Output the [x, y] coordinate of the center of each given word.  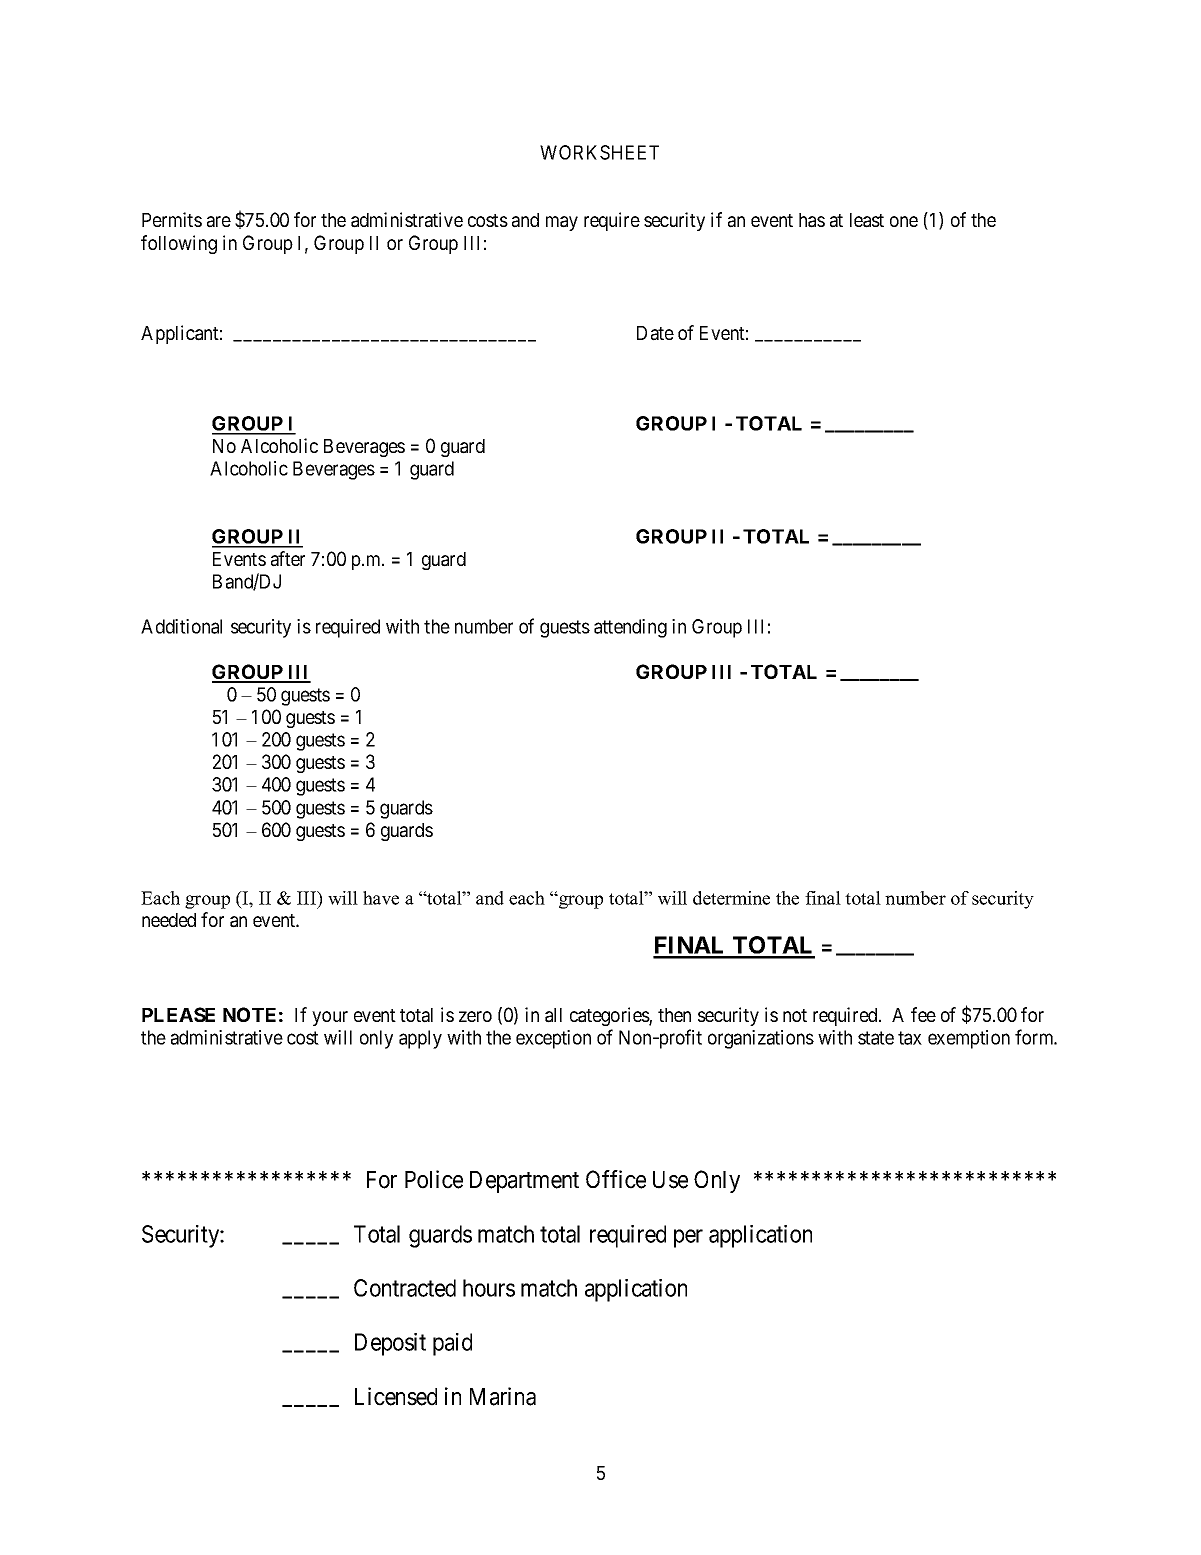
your [330, 1018]
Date [655, 333]
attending [630, 628]
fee [923, 1014]
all [553, 1015]
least [867, 220]
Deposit [390, 1344]
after [288, 559]
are [219, 222]
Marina [503, 1396]
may [562, 223]
